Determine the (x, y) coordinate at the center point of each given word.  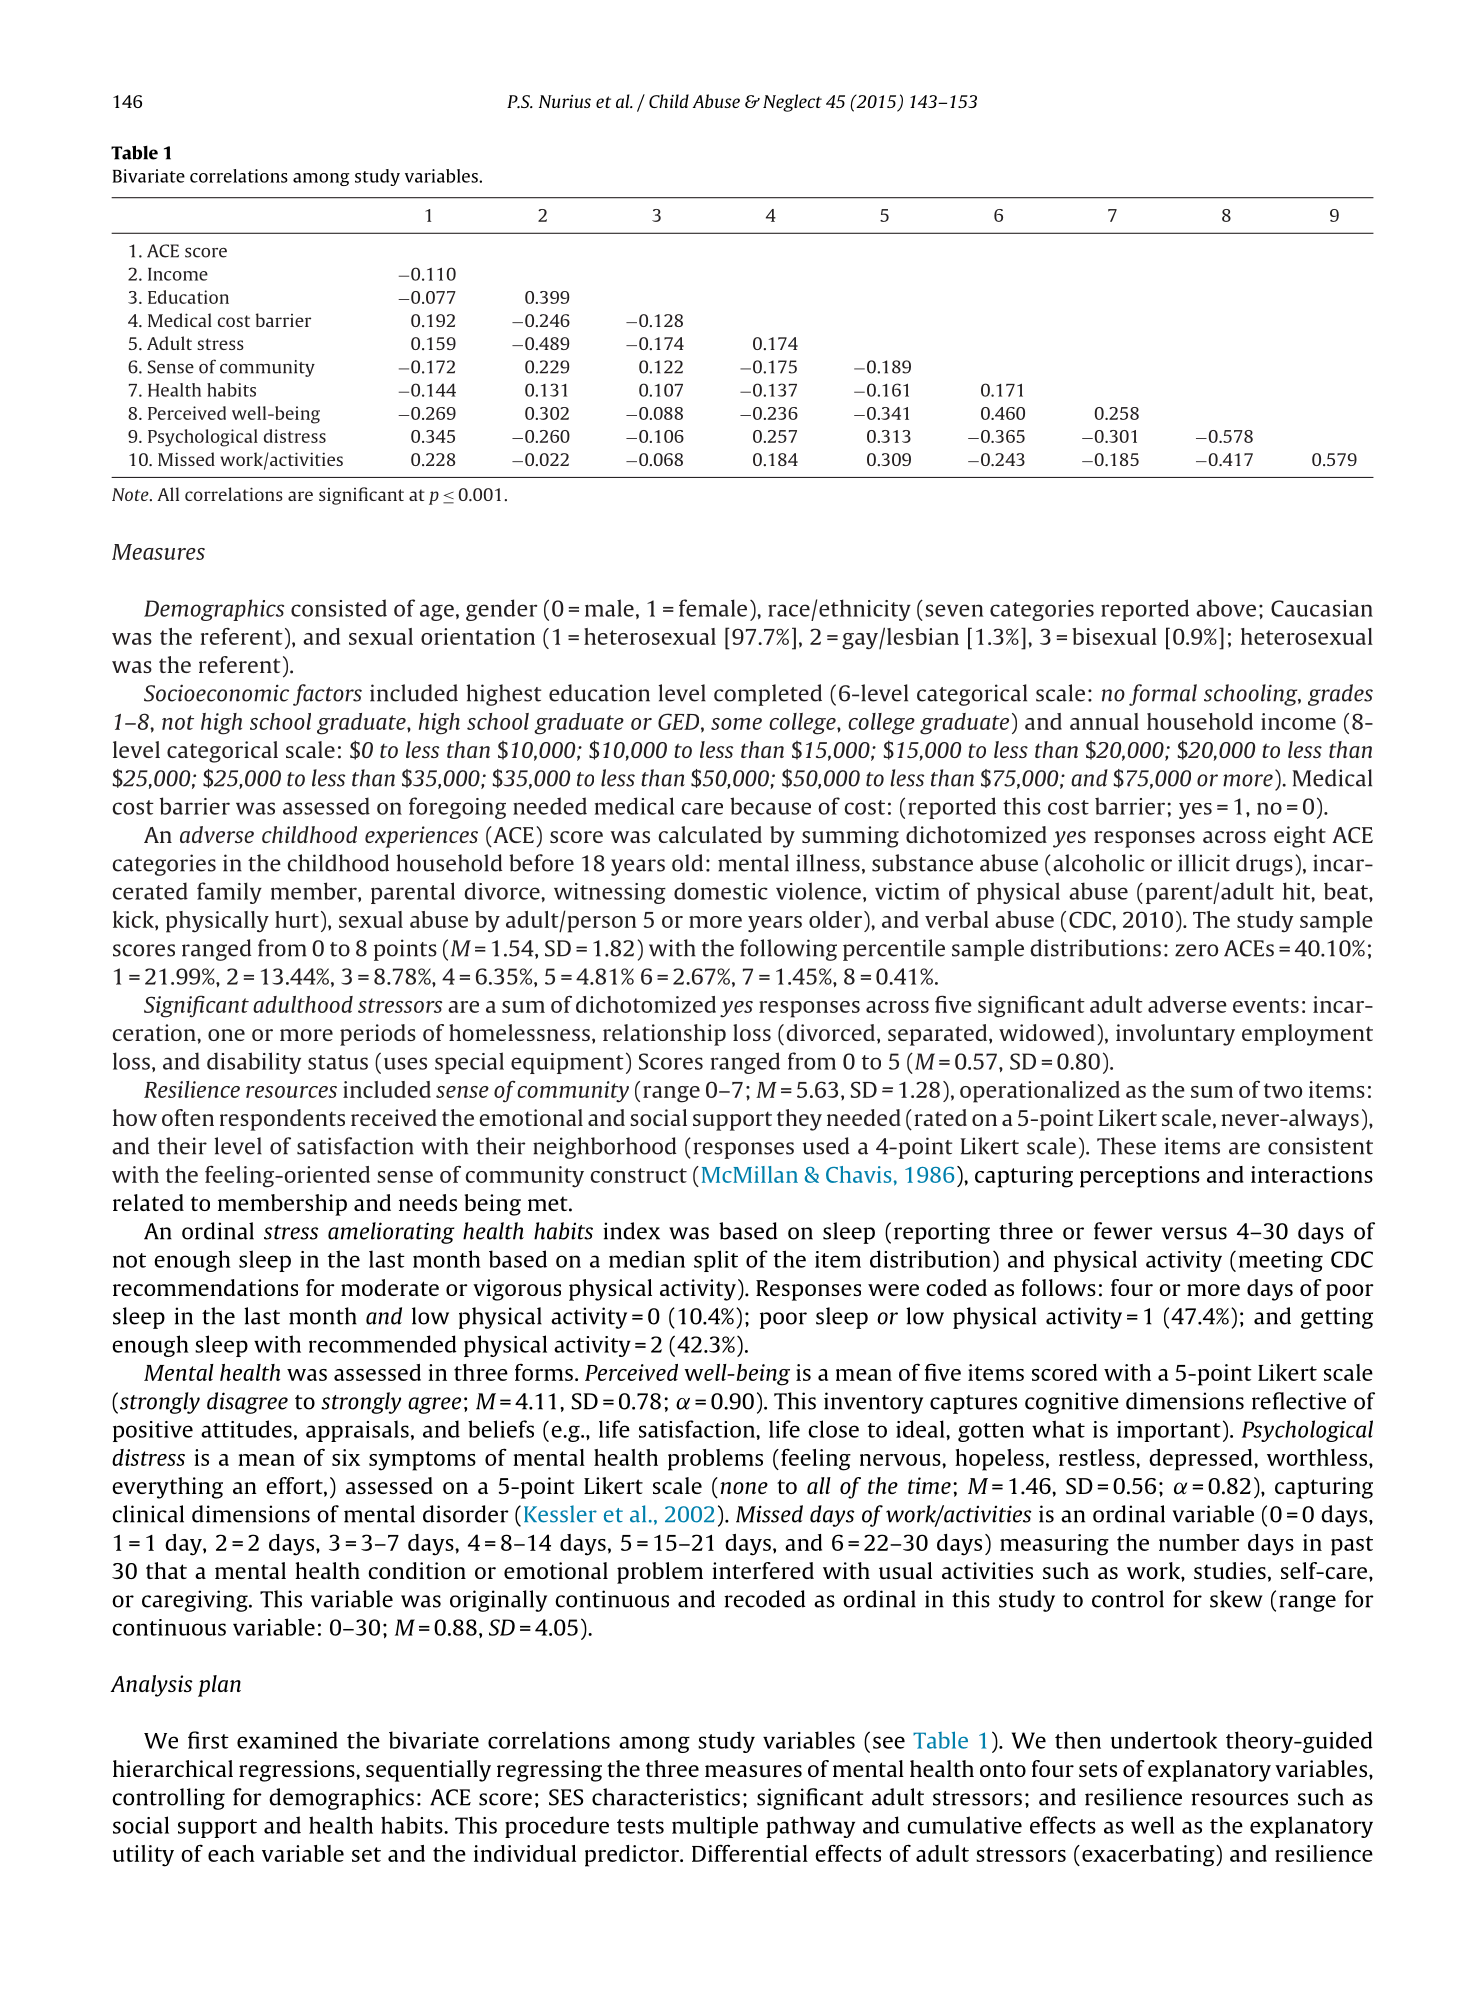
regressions (298, 1771)
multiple (715, 1827)
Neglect (792, 103)
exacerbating (1149, 1856)
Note (131, 494)
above (1226, 608)
